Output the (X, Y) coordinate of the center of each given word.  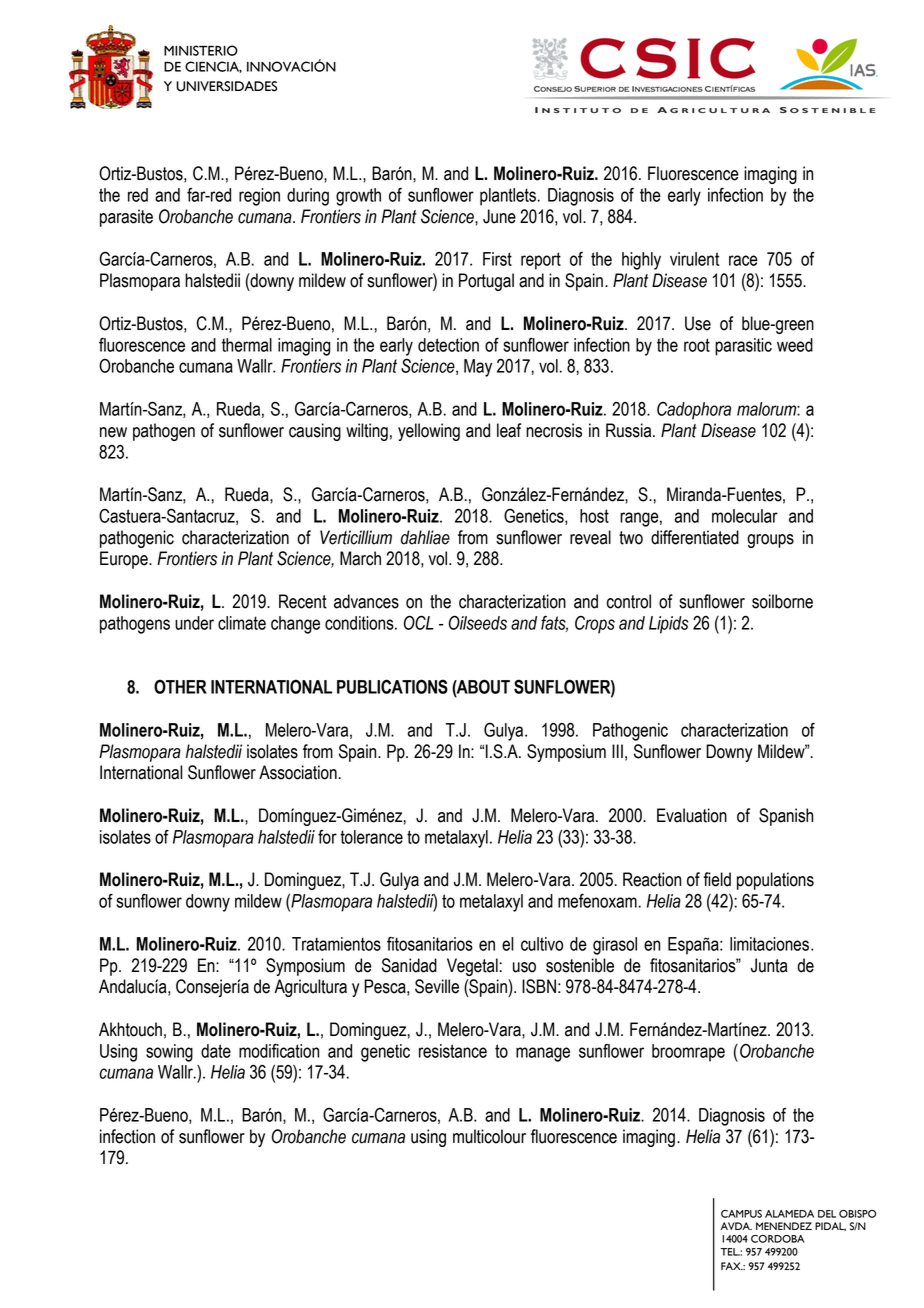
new (113, 432)
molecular (745, 516)
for (327, 837)
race (743, 260)
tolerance (371, 837)
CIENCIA (213, 67)
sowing (169, 1053)
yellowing (429, 432)
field (717, 879)
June (499, 216)
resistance (453, 1051)
